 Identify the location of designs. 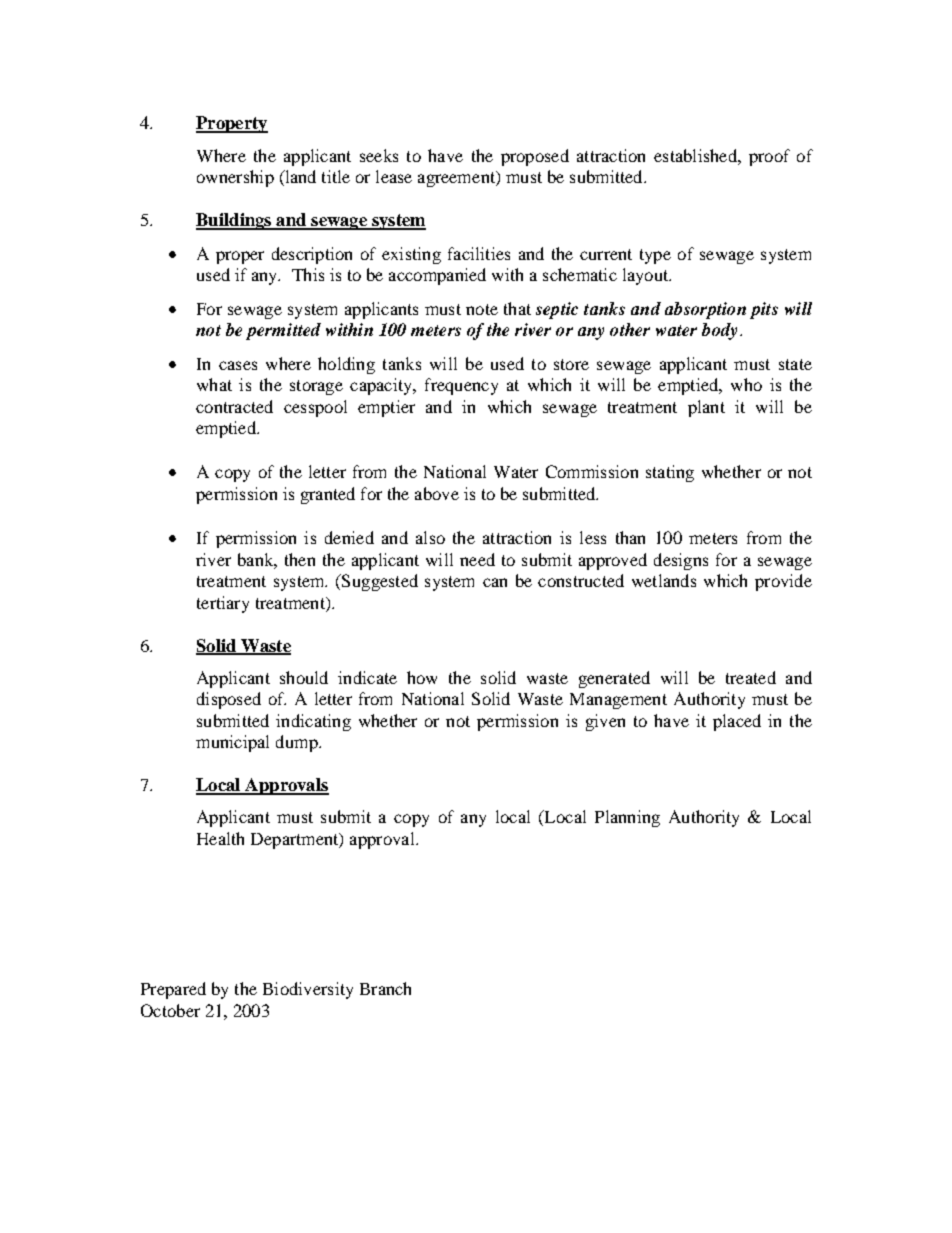
(681, 561).
